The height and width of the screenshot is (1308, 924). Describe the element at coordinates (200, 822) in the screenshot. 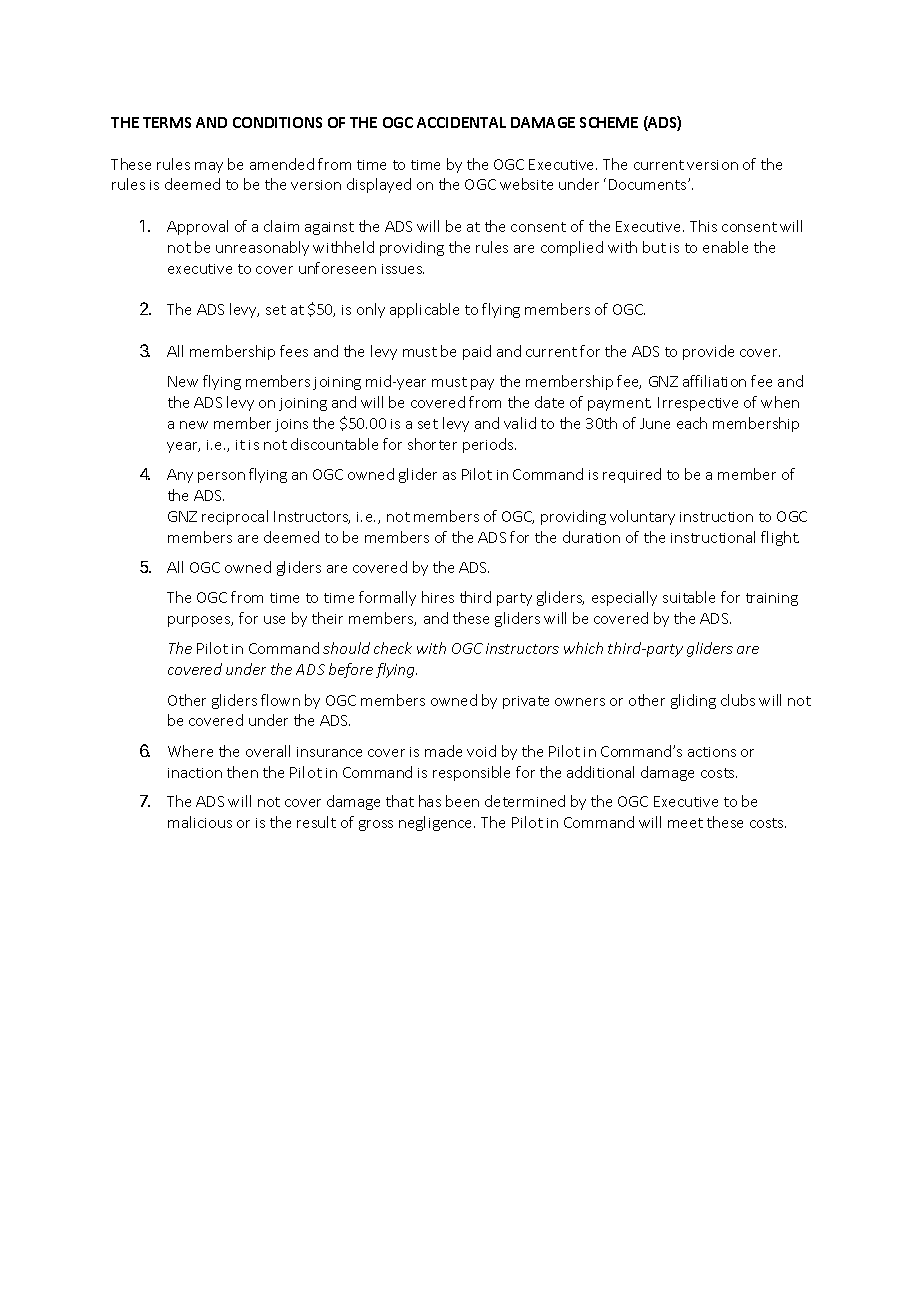

I see `malicious` at that location.
